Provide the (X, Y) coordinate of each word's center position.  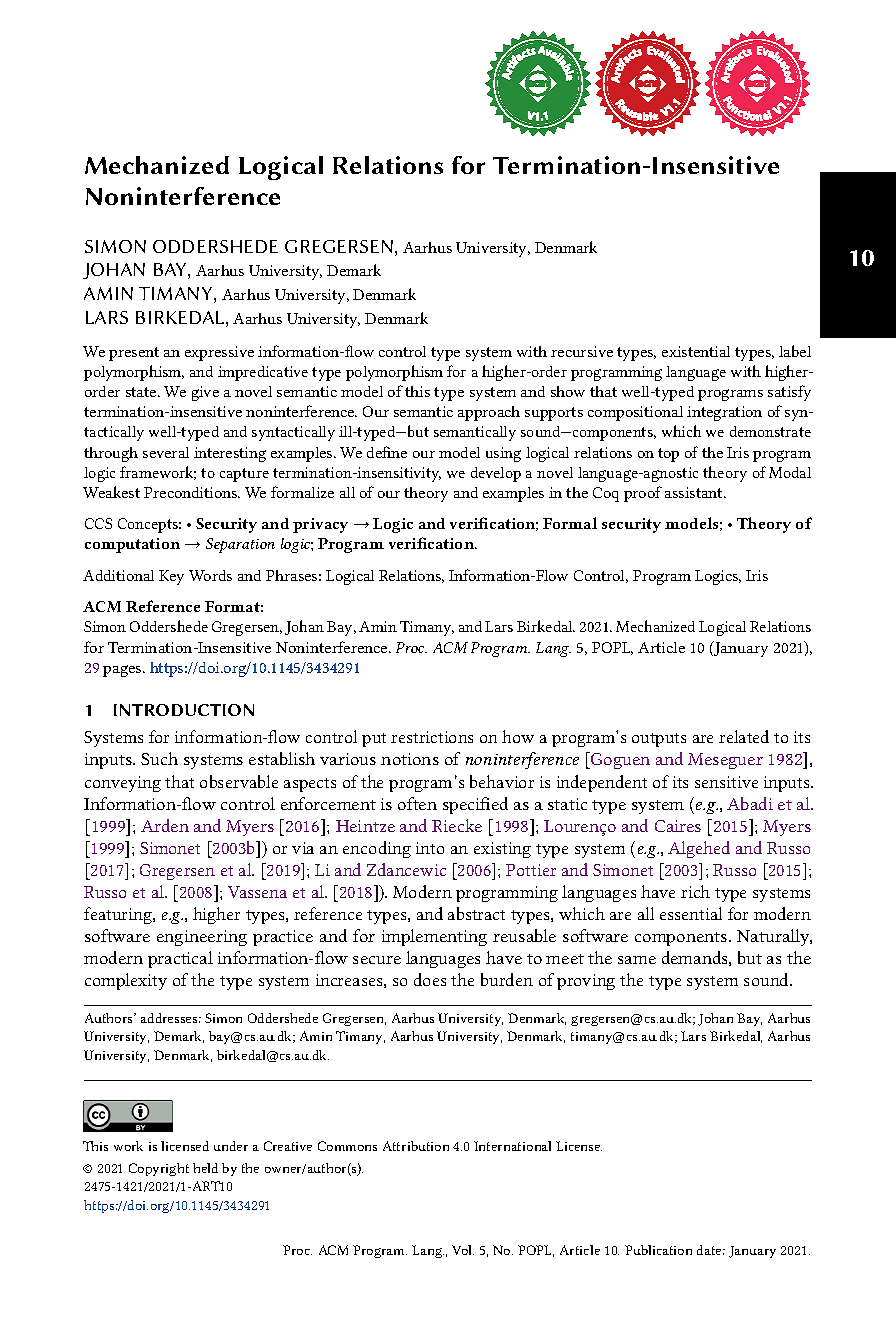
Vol (463, 1250)
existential (696, 351)
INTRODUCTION (184, 710)
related (744, 736)
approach (489, 413)
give (205, 393)
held (205, 1168)
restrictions (432, 737)
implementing (434, 937)
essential (691, 913)
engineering (202, 938)
